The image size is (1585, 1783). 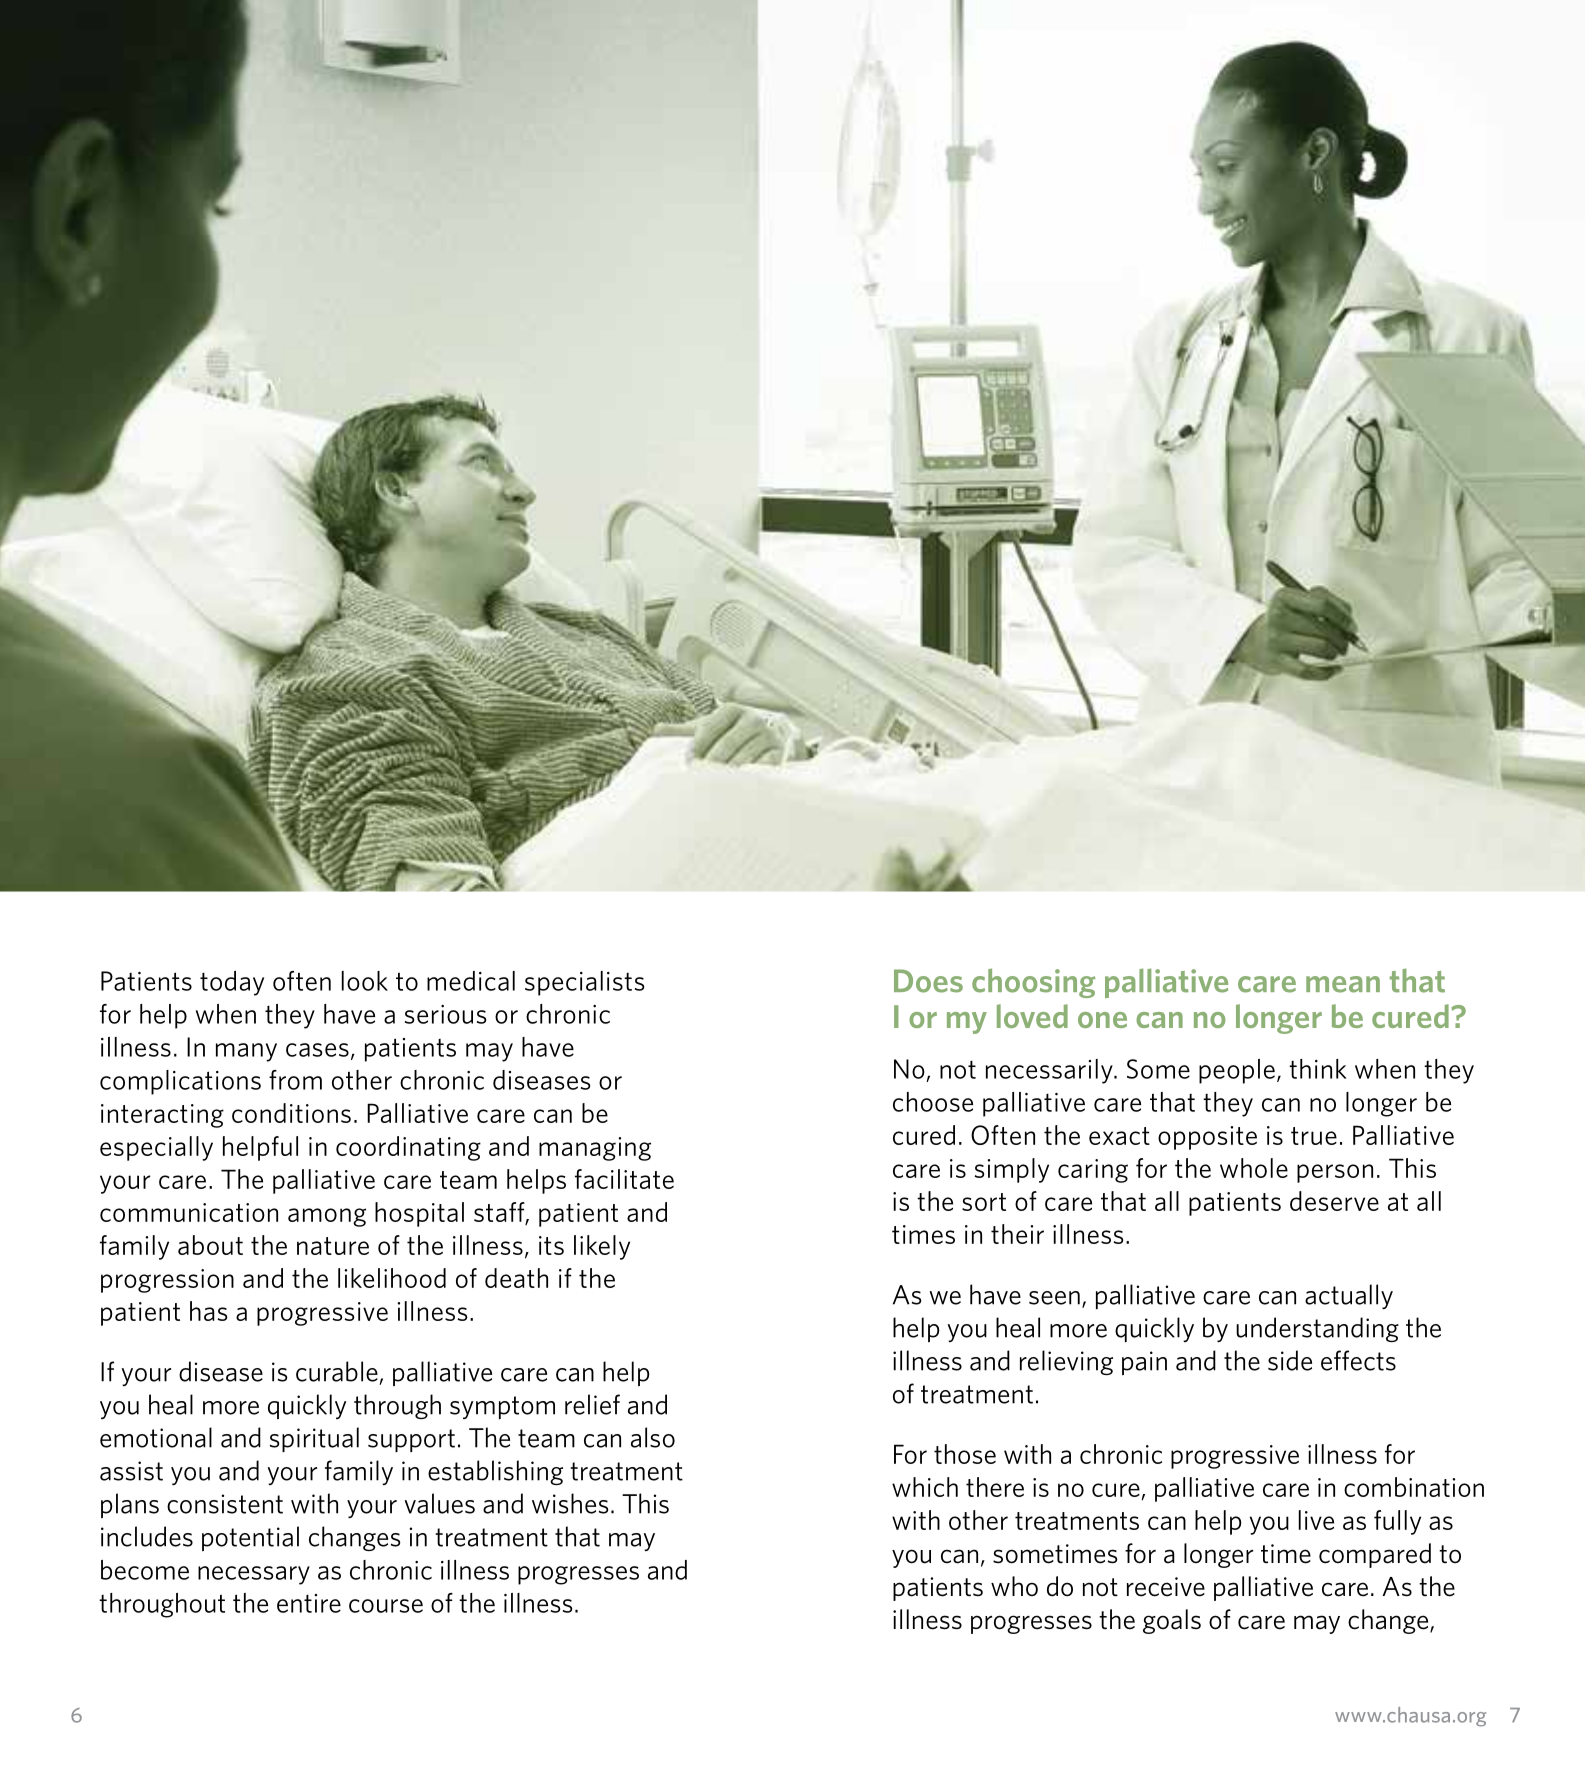 I want to click on course, so click(x=386, y=1606).
